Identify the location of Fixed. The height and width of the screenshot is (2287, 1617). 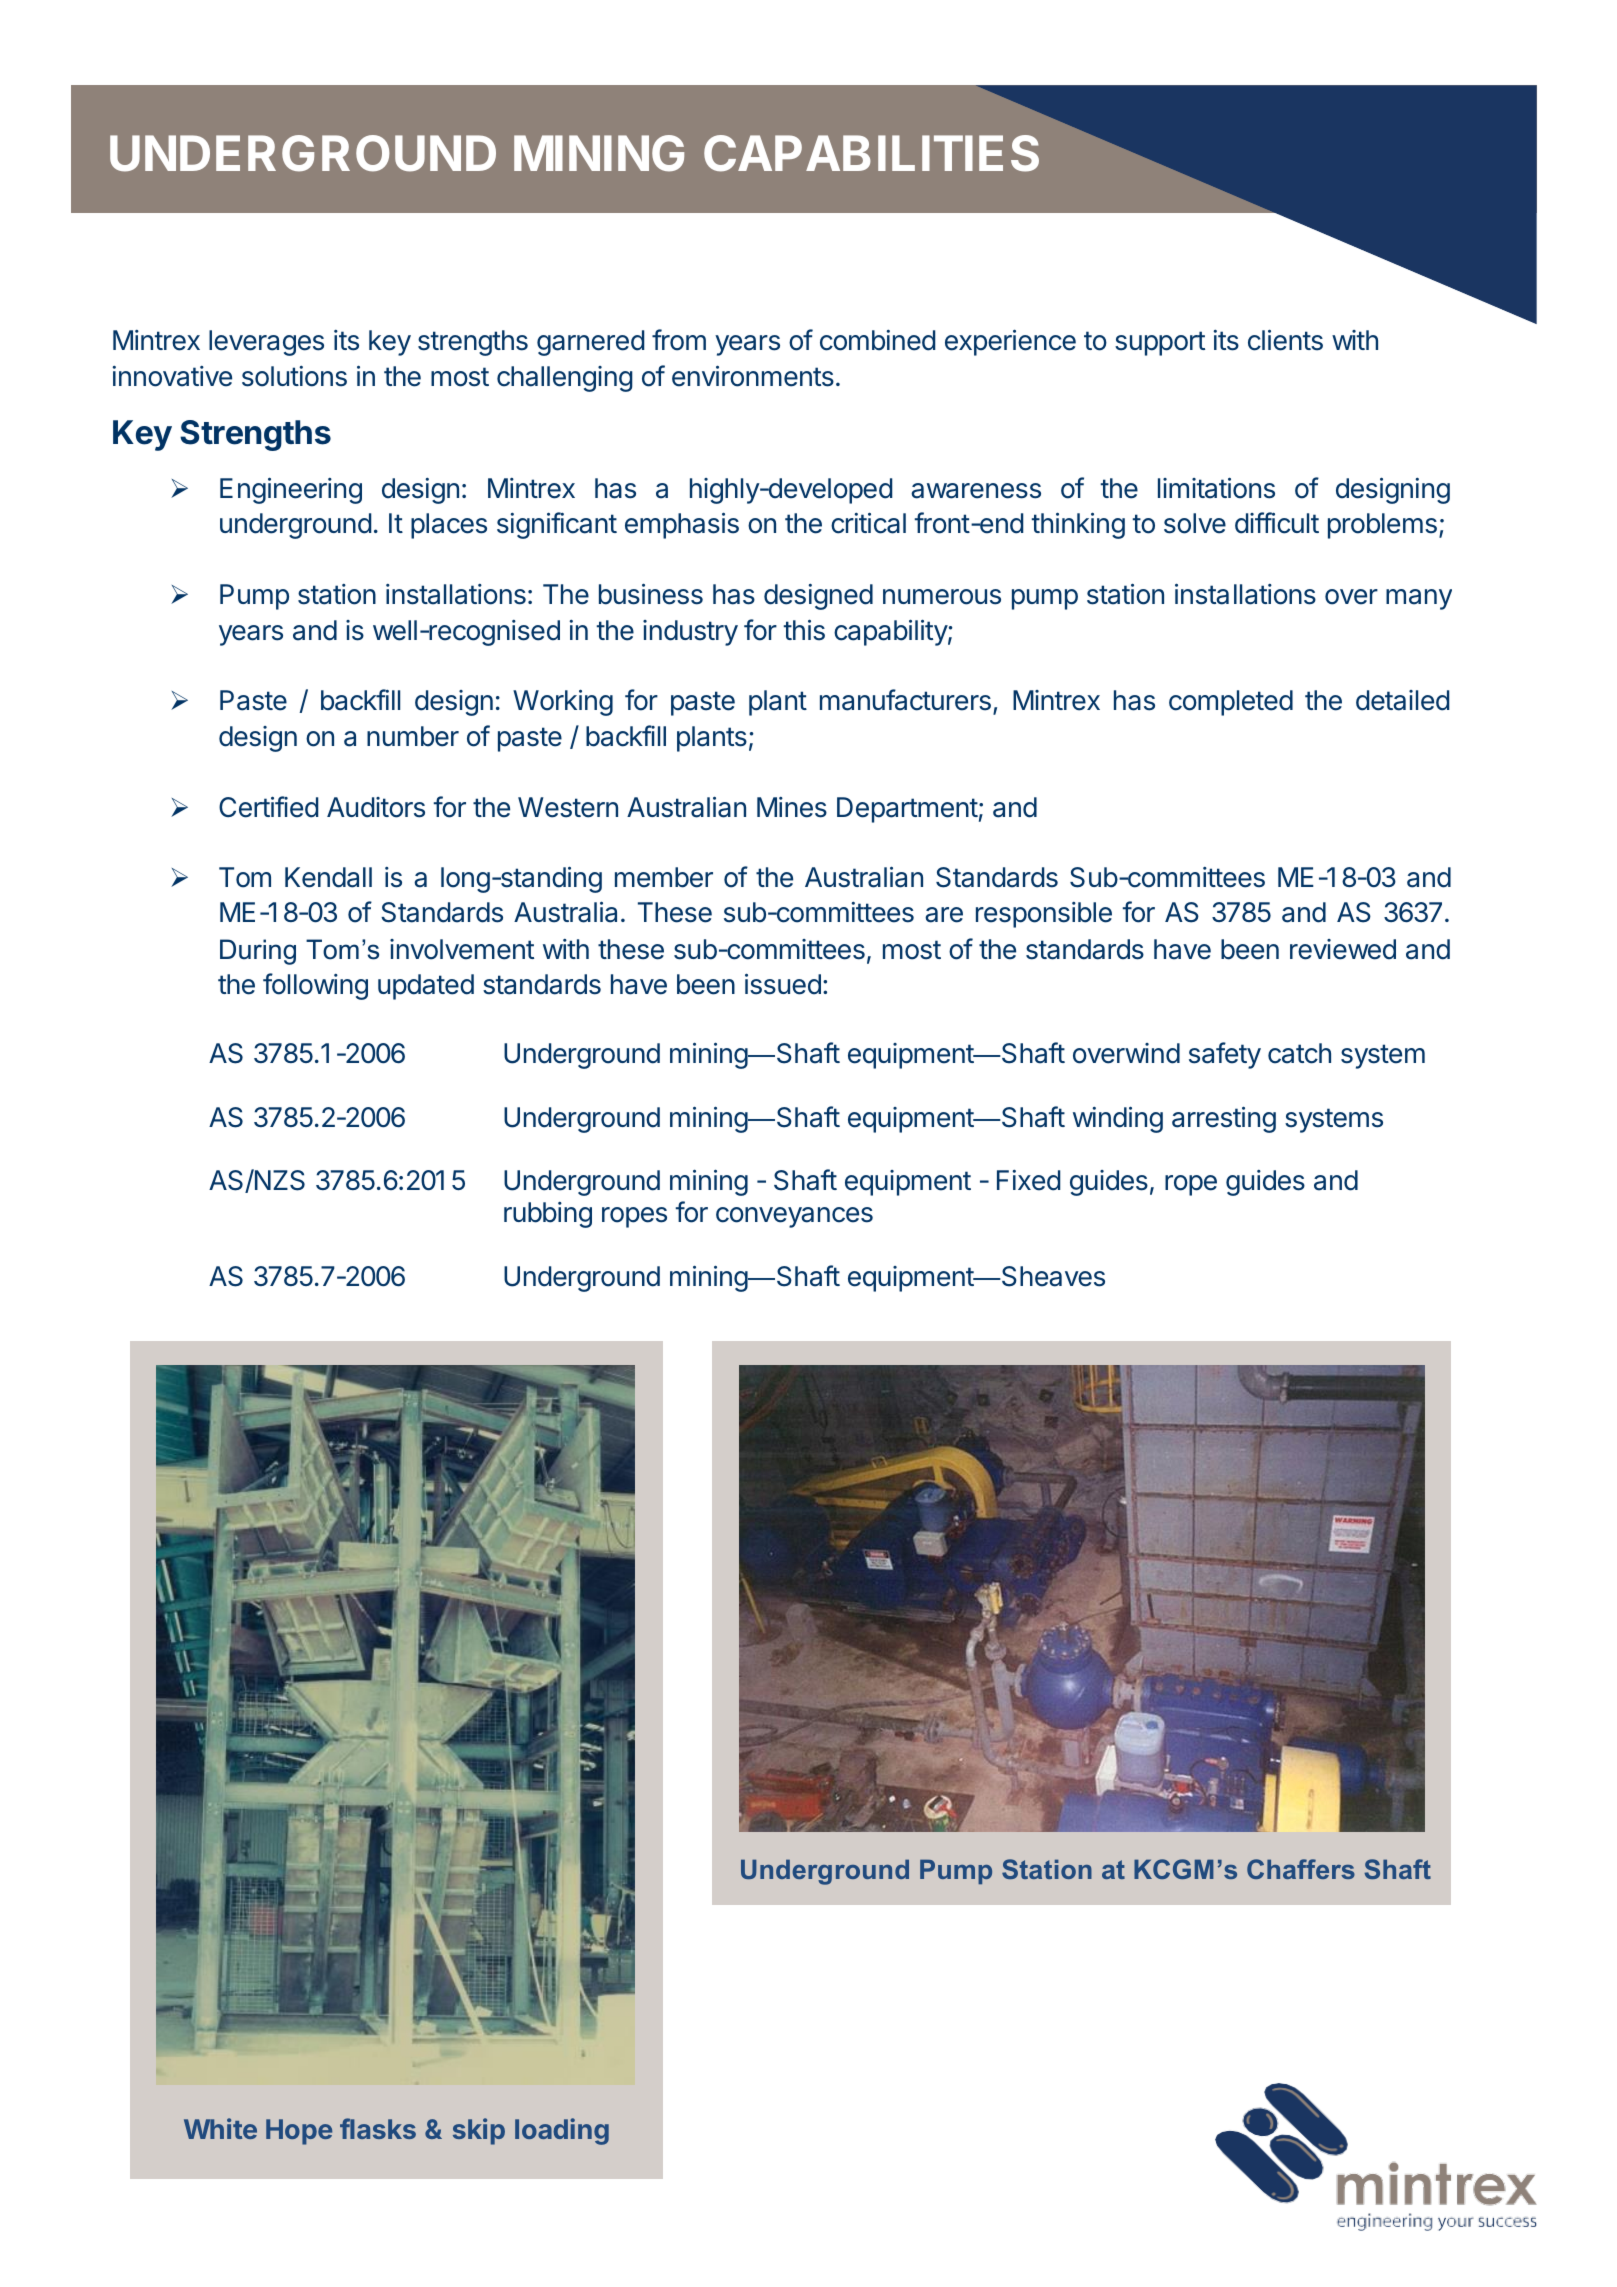
(1028, 1180).
